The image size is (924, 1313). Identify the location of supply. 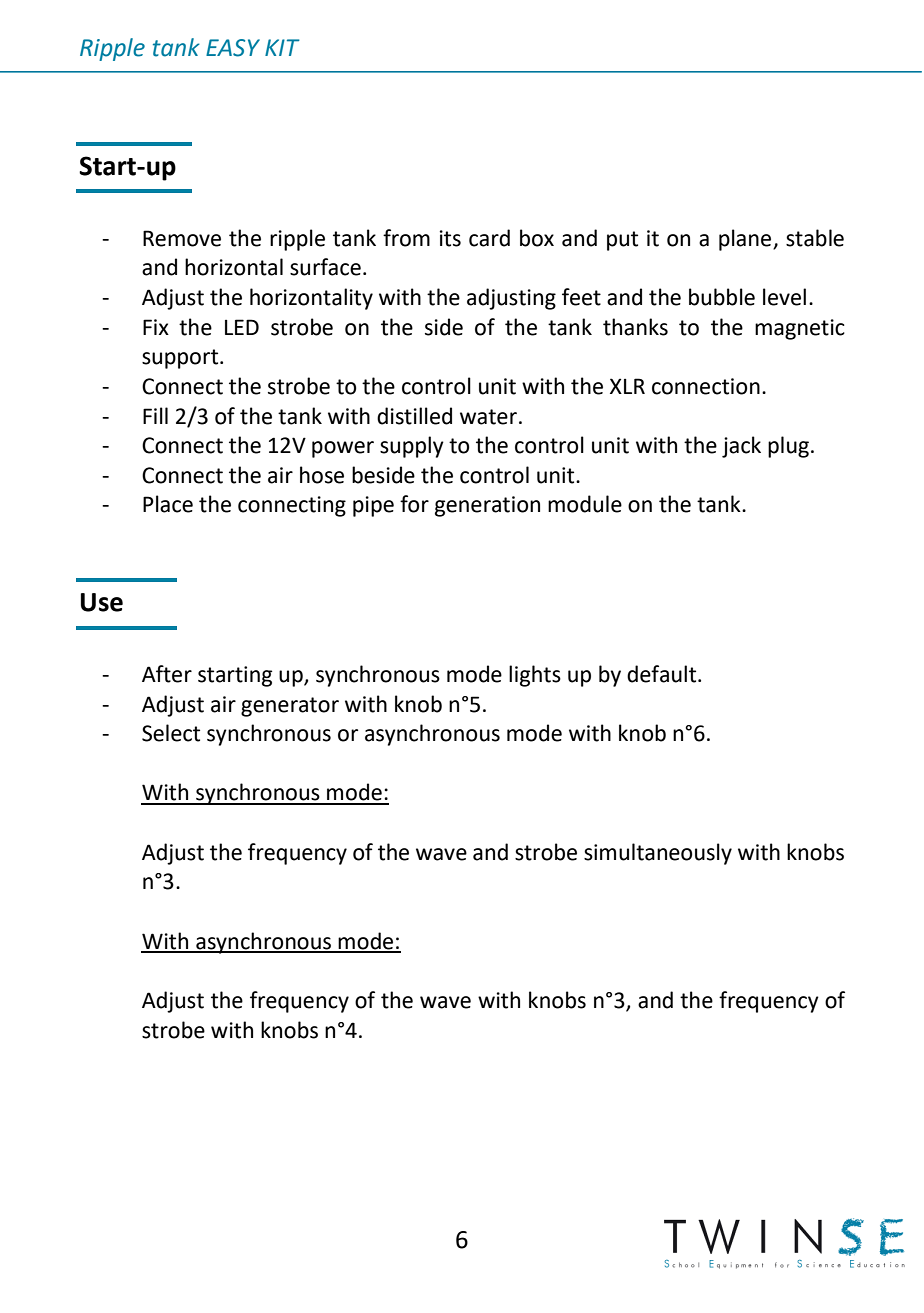
(412, 447).
